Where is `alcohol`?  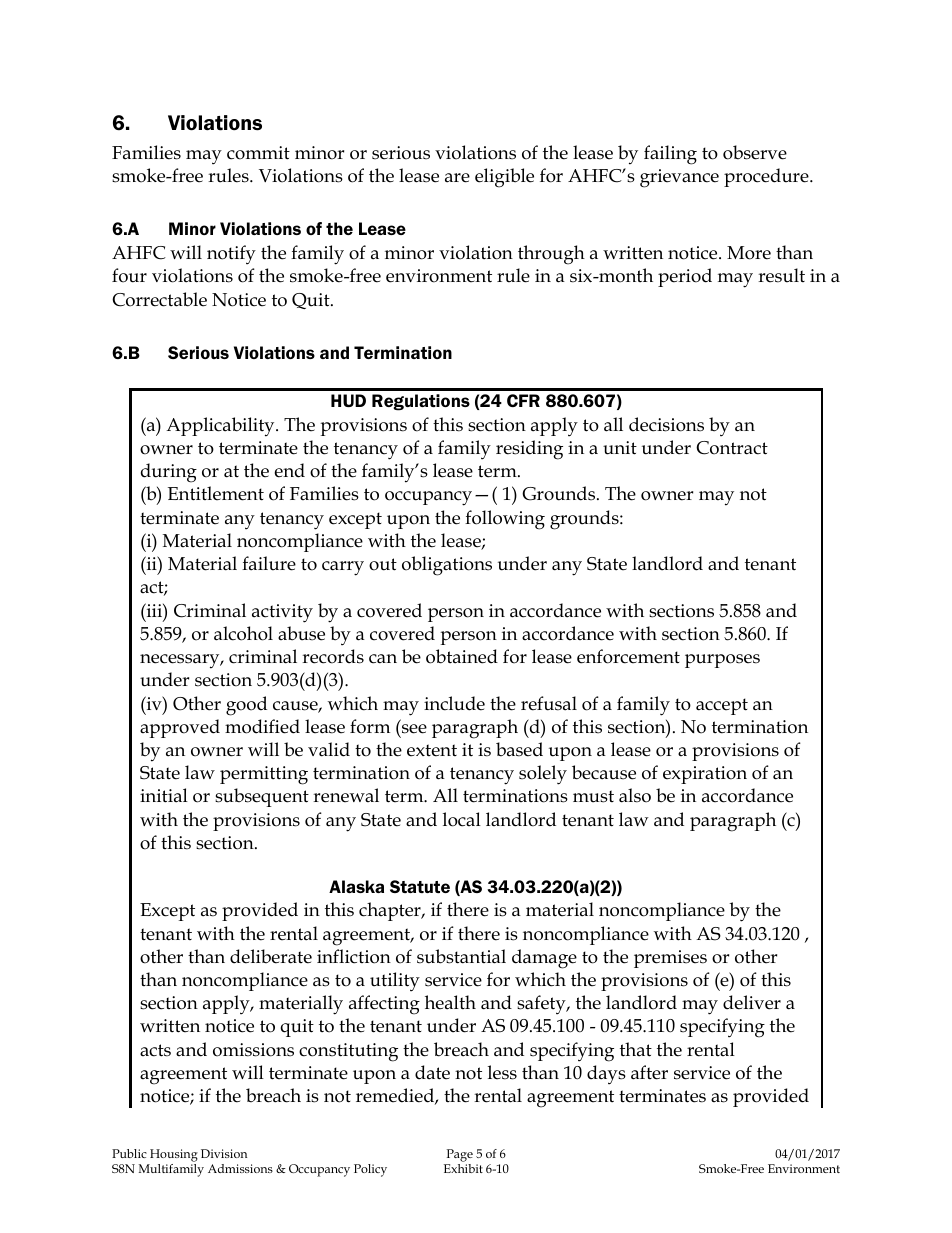
alcohol is located at coordinates (243, 633).
